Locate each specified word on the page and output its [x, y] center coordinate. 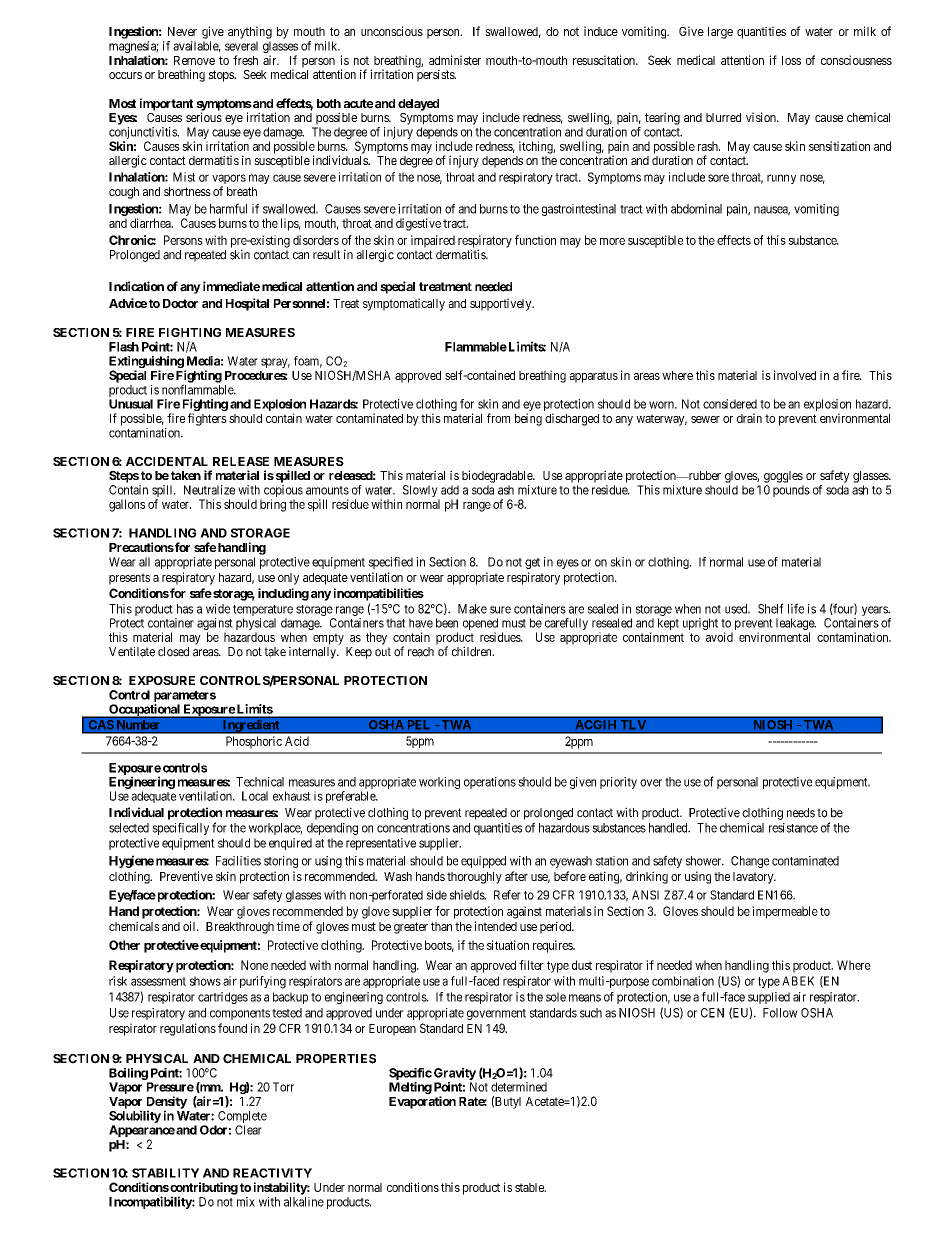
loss [791, 60]
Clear [248, 1130]
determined [519, 1087]
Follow [780, 1013]
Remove [194, 60]
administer [455, 60]
